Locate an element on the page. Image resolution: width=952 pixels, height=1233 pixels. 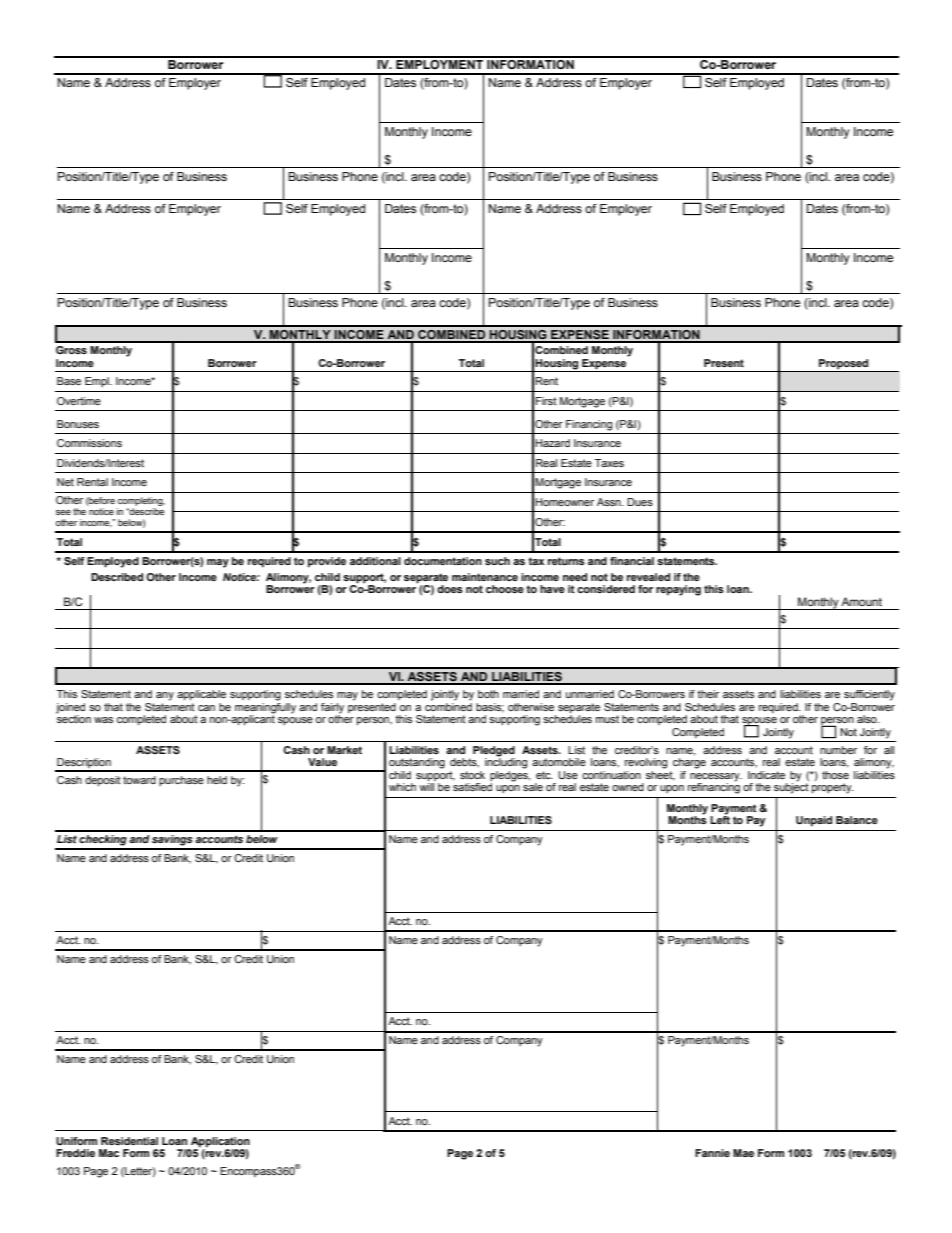
Base is located at coordinates (69, 381).
